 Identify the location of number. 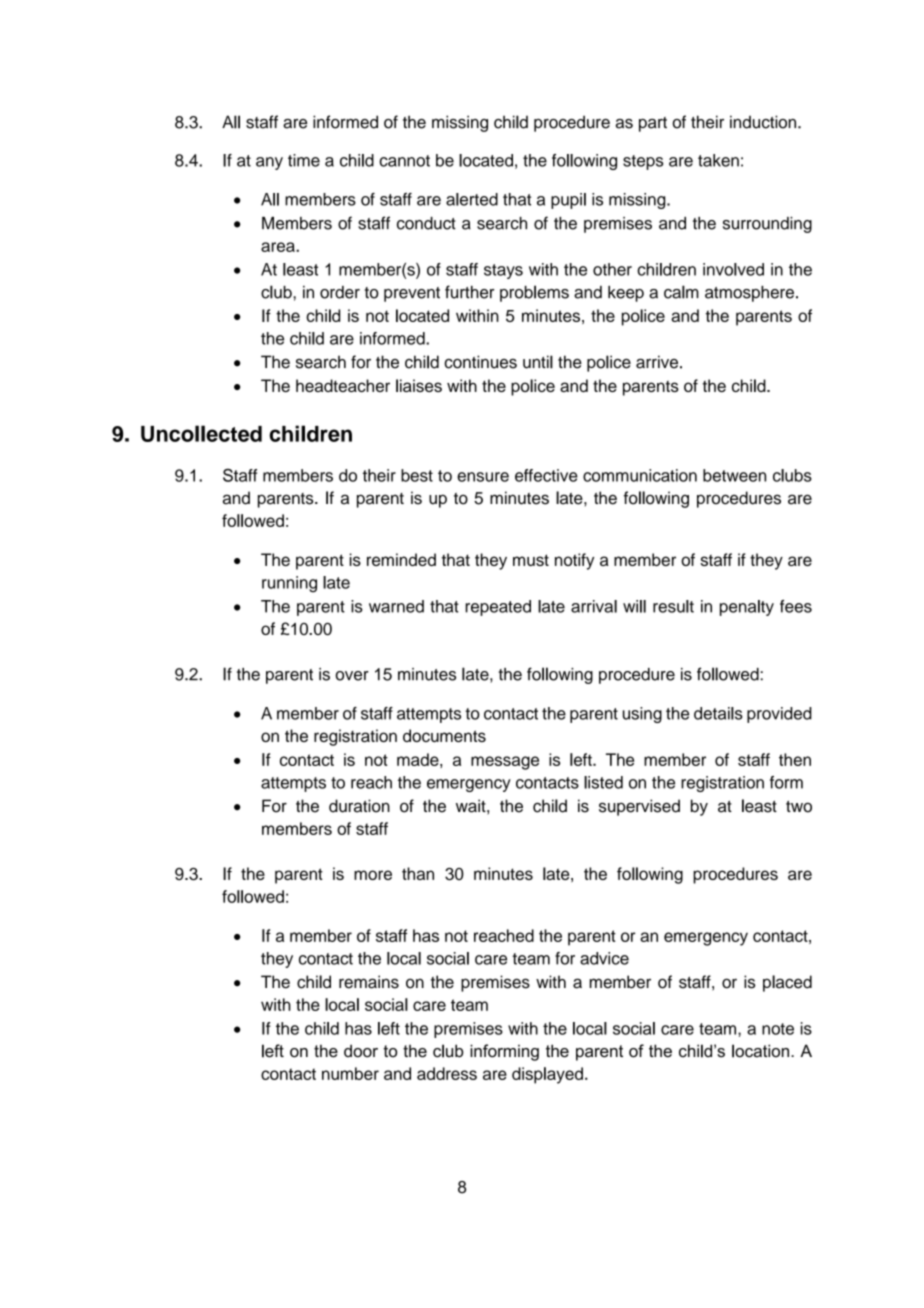
(350, 1073).
